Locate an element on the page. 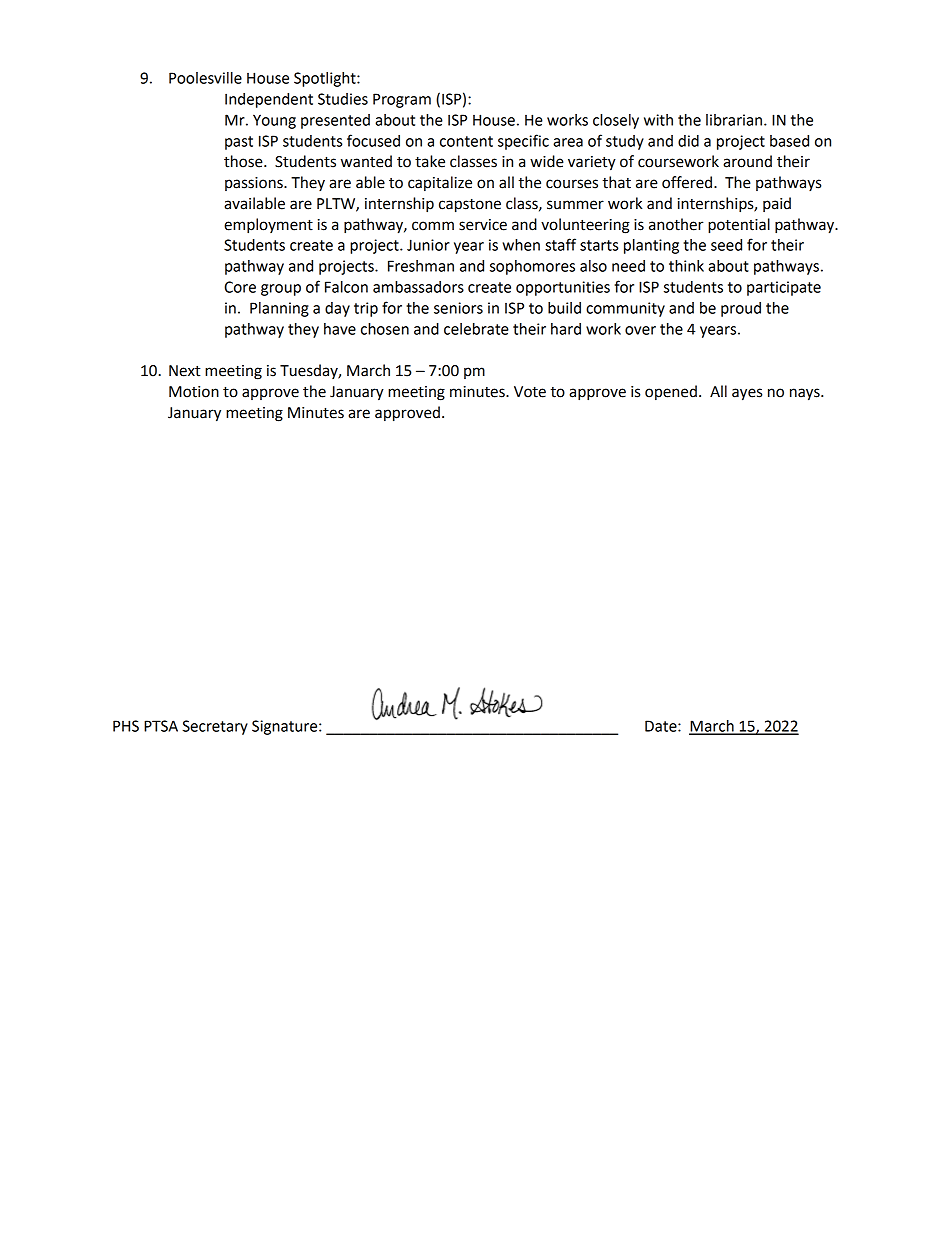 The height and width of the page is (1233, 952). Motion is located at coordinates (194, 392).
